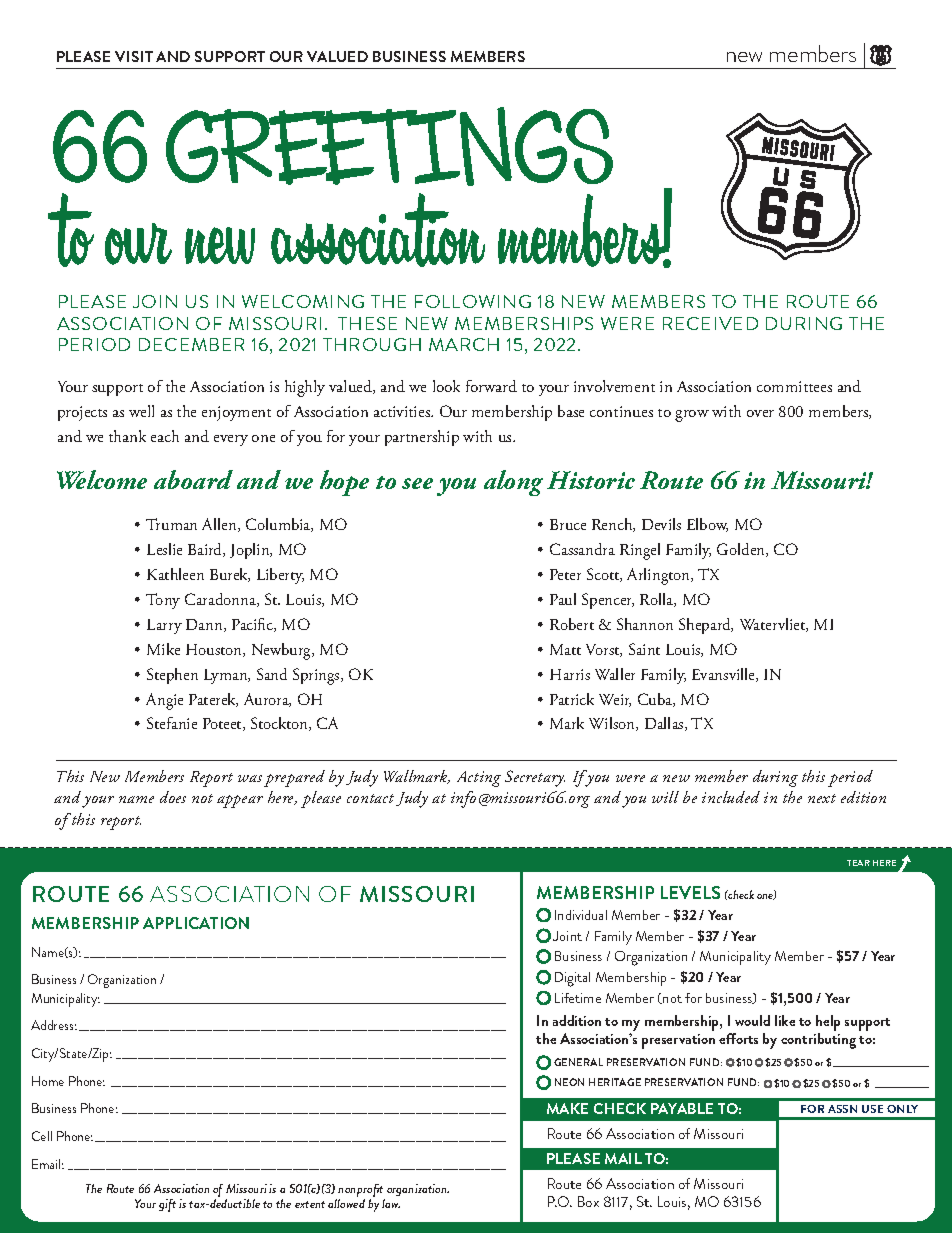  What do you see at coordinates (134, 56) in the screenshot?
I see `VISIT` at bounding box center [134, 56].
